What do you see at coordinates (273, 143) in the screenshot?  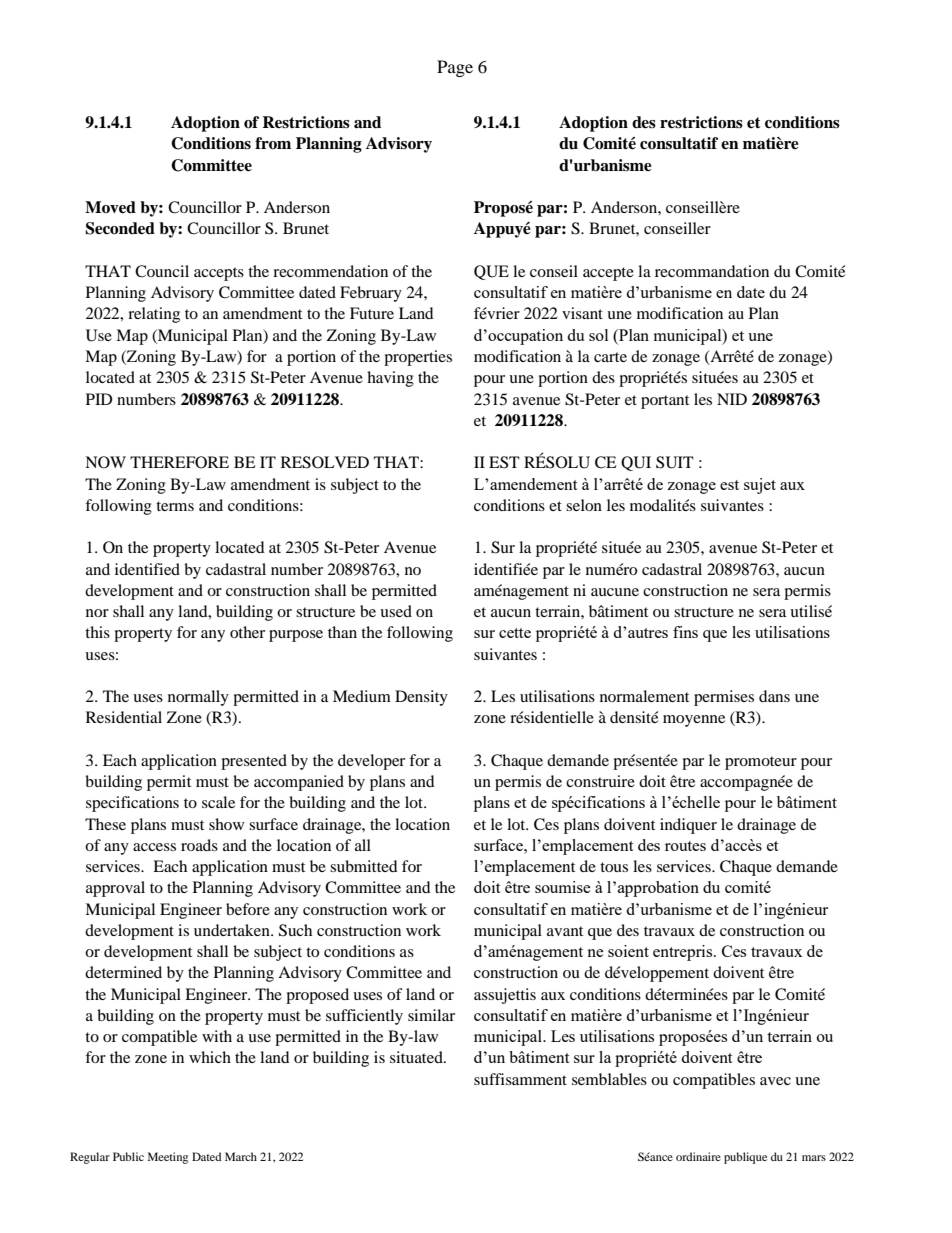 I see `from` at bounding box center [273, 143].
